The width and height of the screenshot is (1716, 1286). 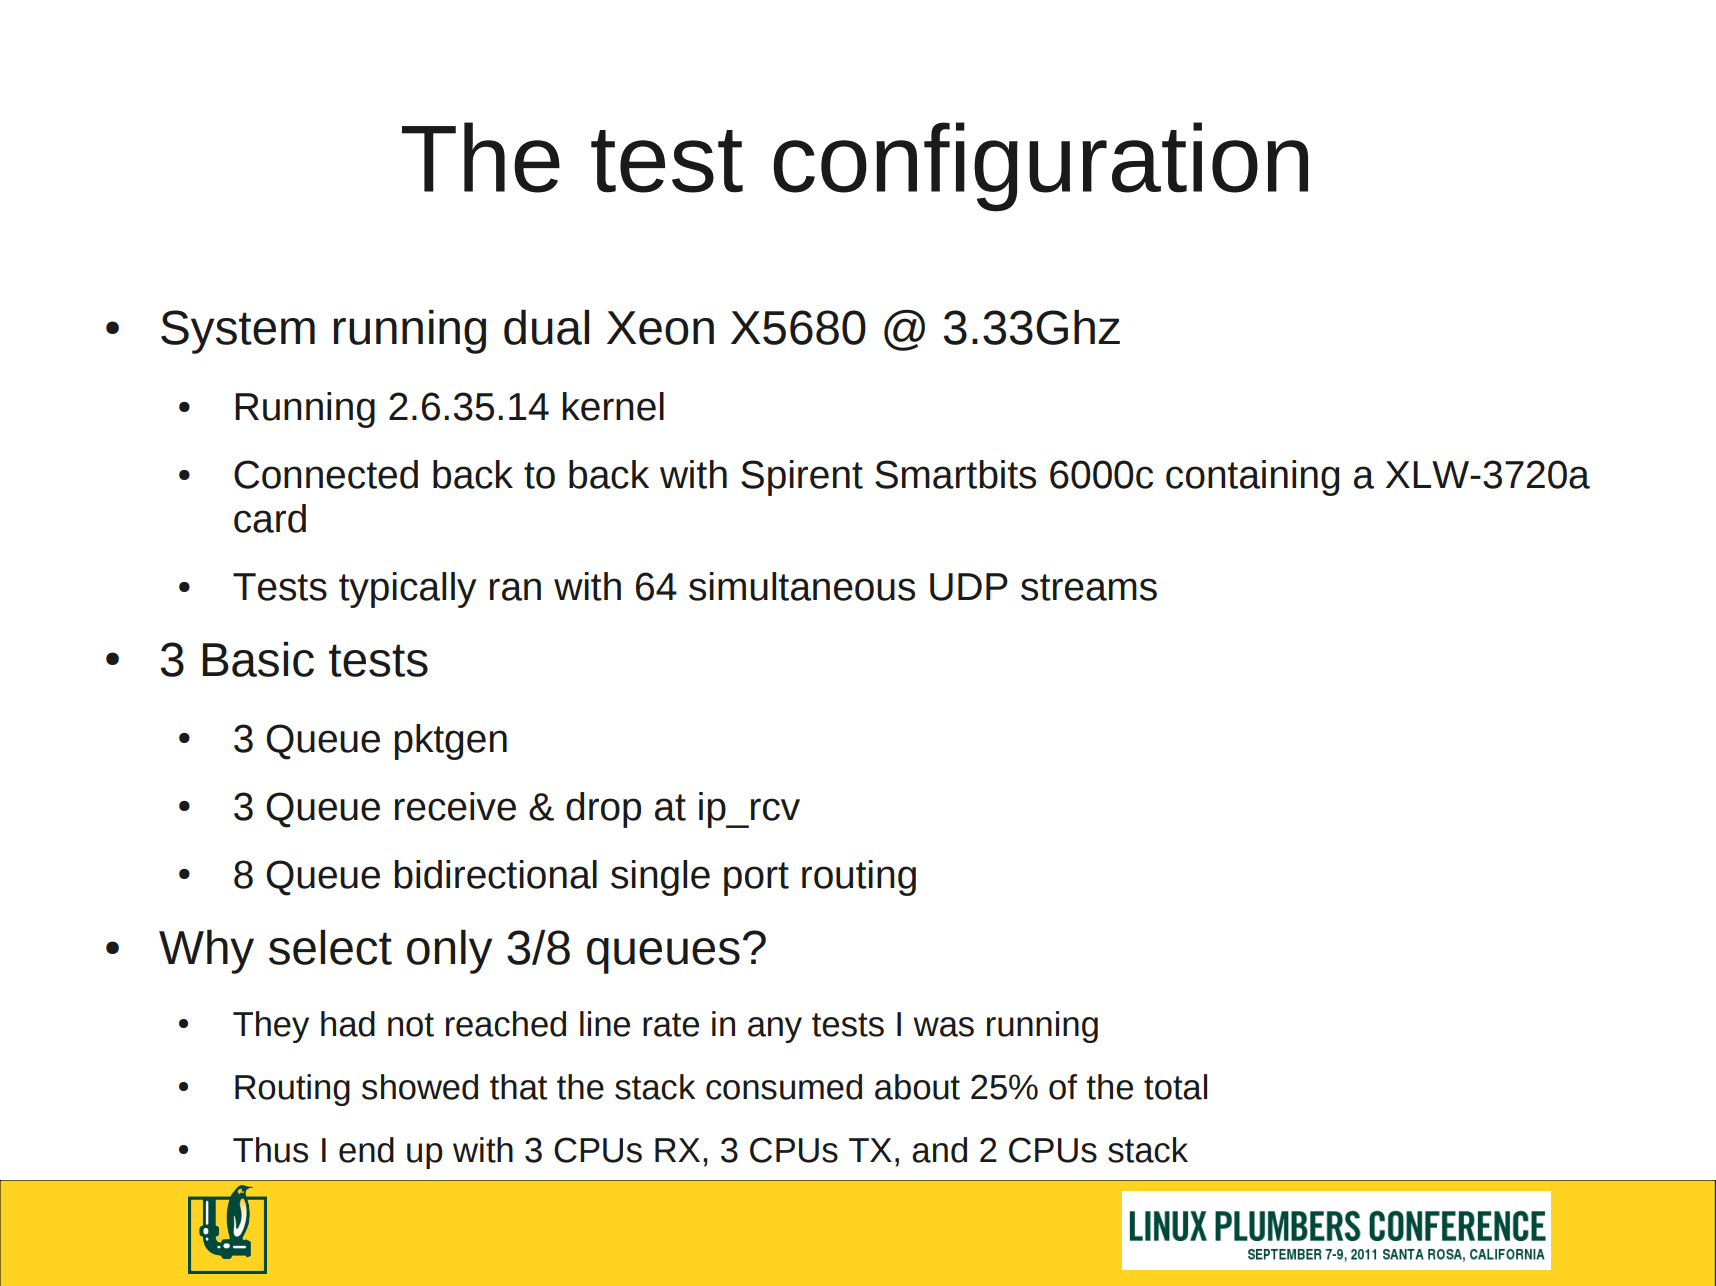 I want to click on total, so click(x=1175, y=1087).
